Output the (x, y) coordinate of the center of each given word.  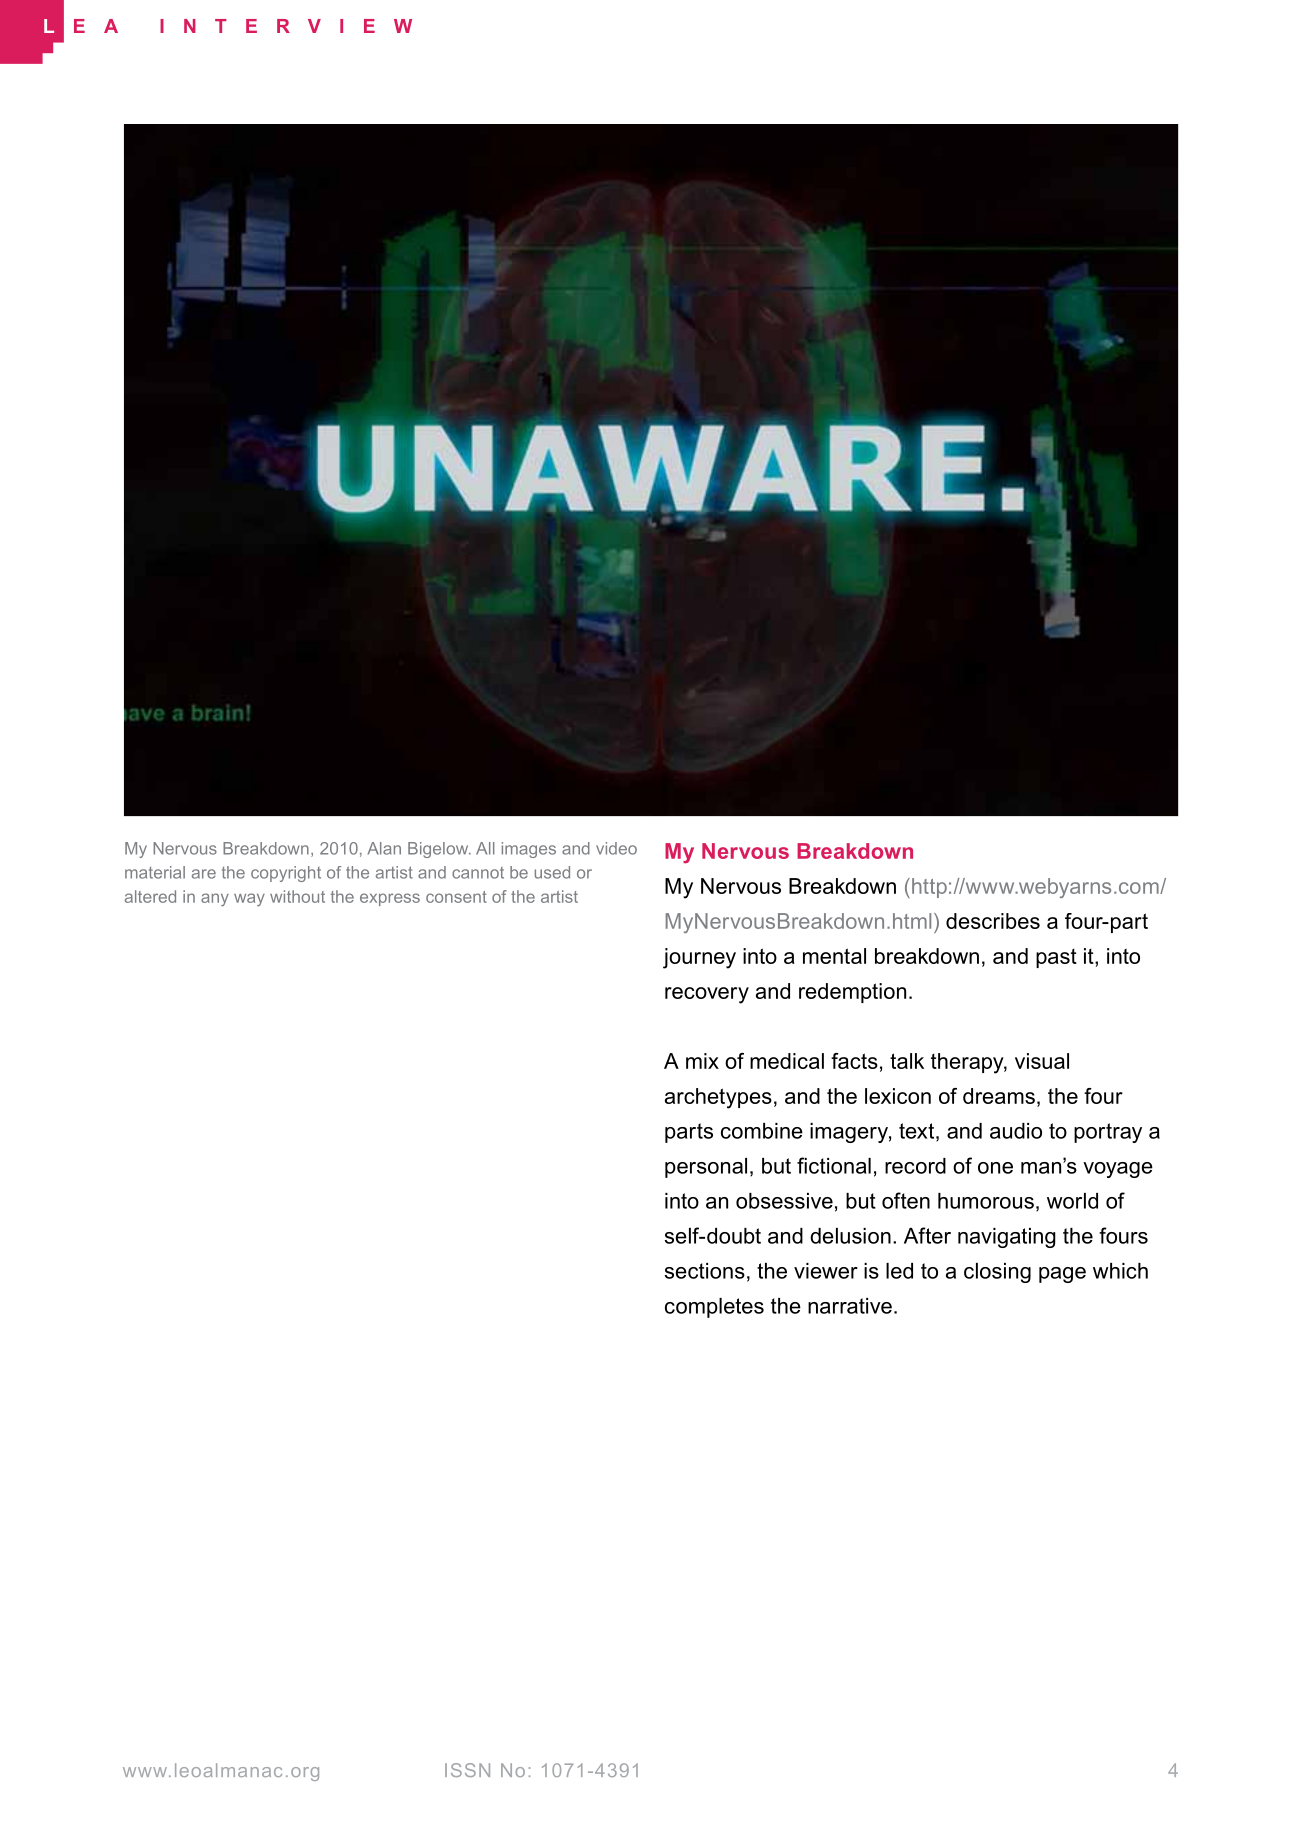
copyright (286, 874)
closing (997, 1273)
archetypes (718, 1098)
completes (714, 1308)
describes (993, 921)
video (616, 848)
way (249, 900)
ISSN (467, 1770)
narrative (850, 1306)
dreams (999, 1096)
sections (705, 1271)
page (1062, 1275)
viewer (826, 1271)
